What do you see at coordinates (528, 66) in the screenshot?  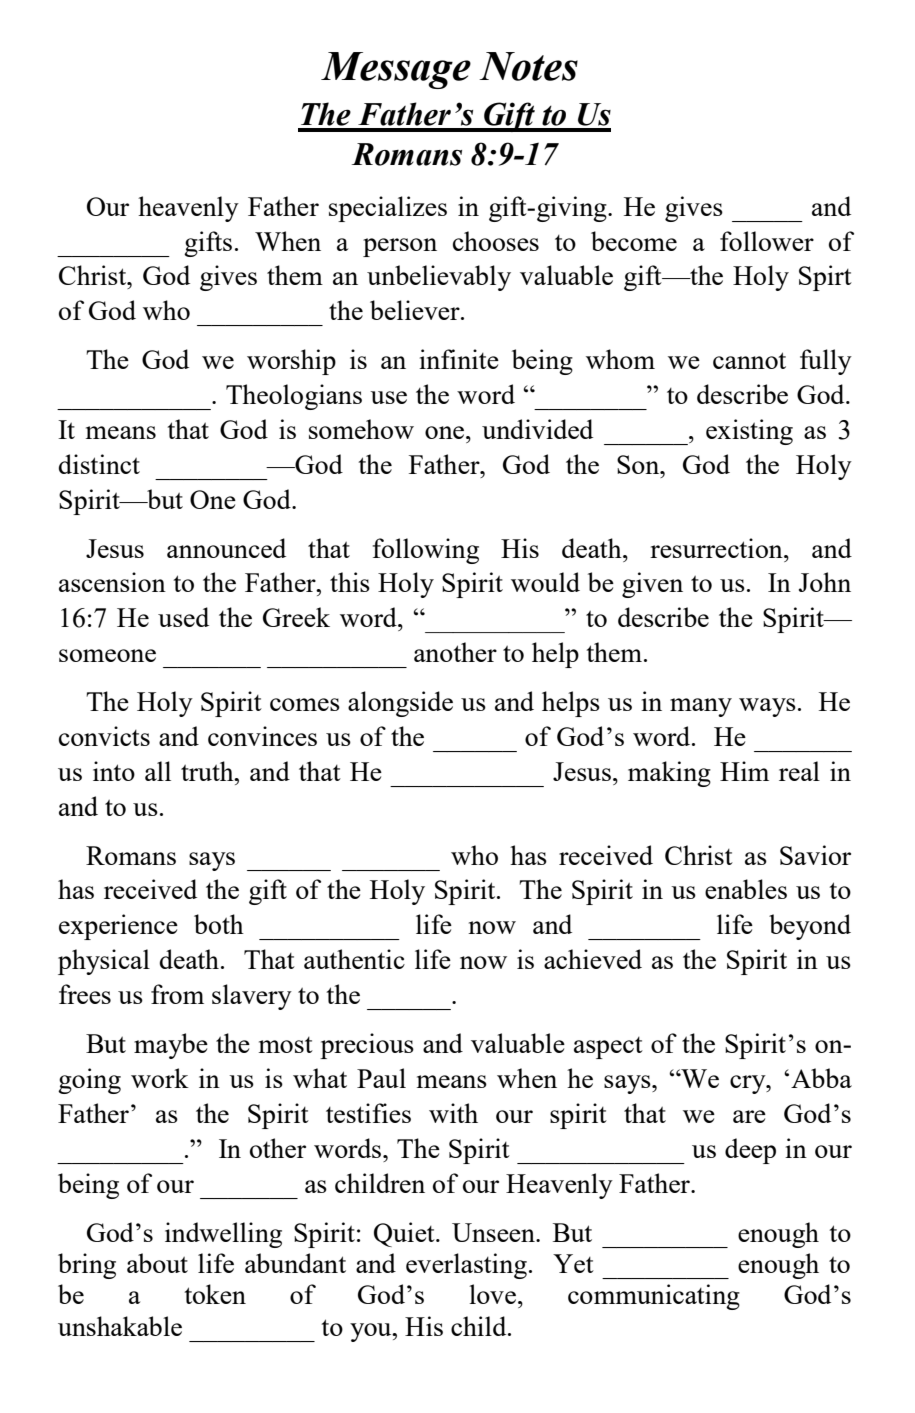 I see `Notes` at bounding box center [528, 66].
